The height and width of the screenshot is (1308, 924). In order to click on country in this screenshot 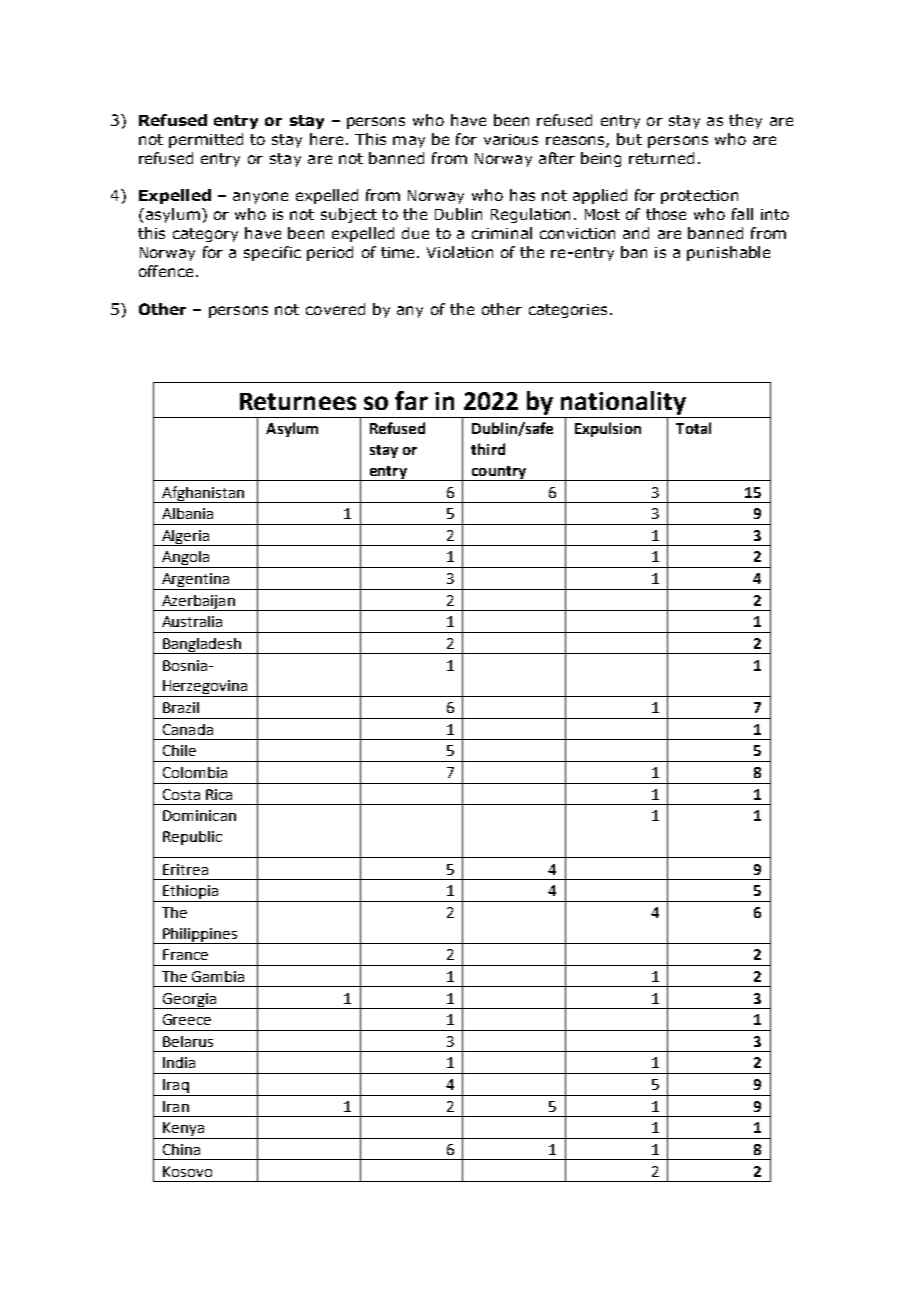, I will do `click(498, 473)`.
